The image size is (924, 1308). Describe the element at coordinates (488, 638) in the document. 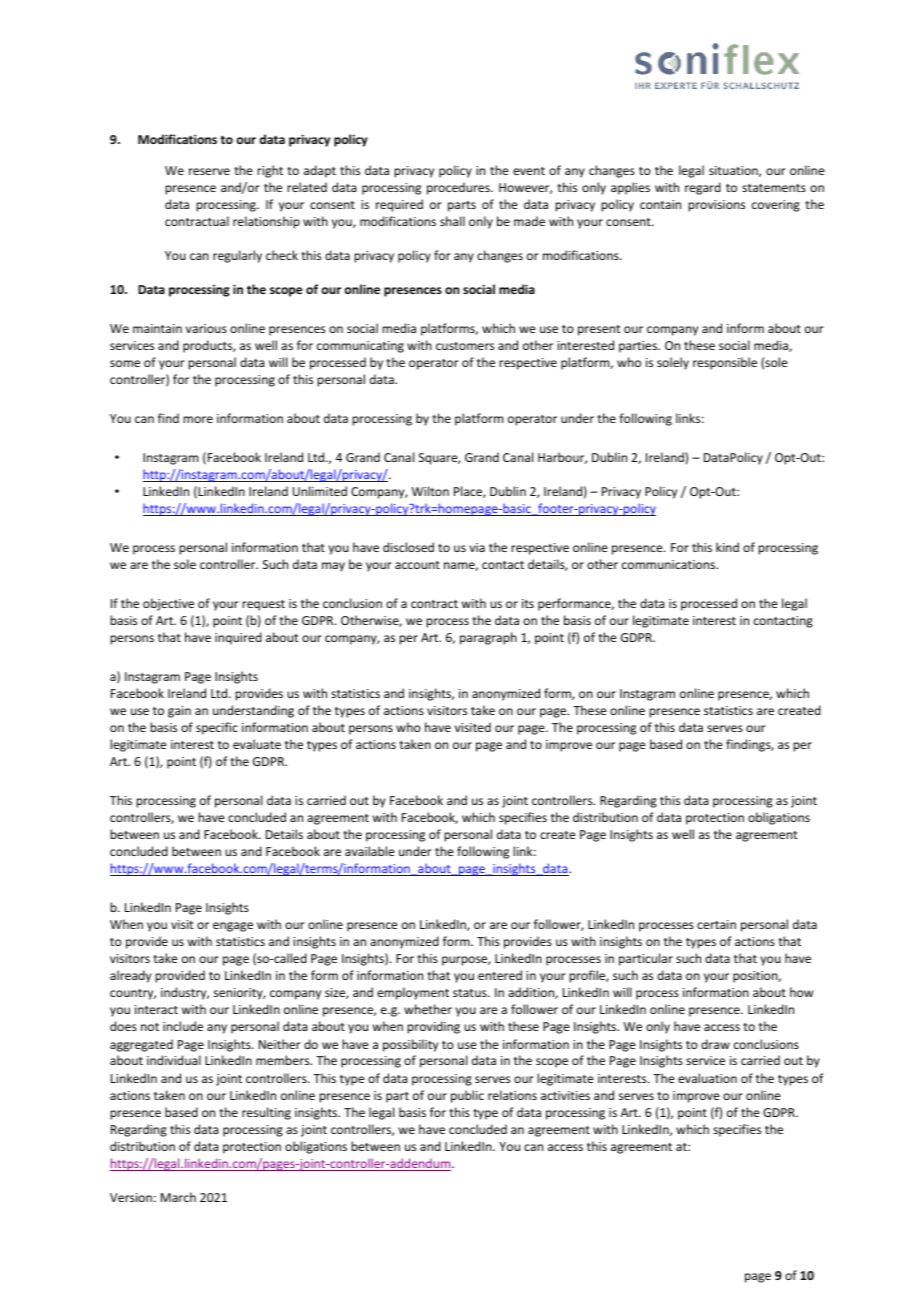

I see `paragraph` at that location.
